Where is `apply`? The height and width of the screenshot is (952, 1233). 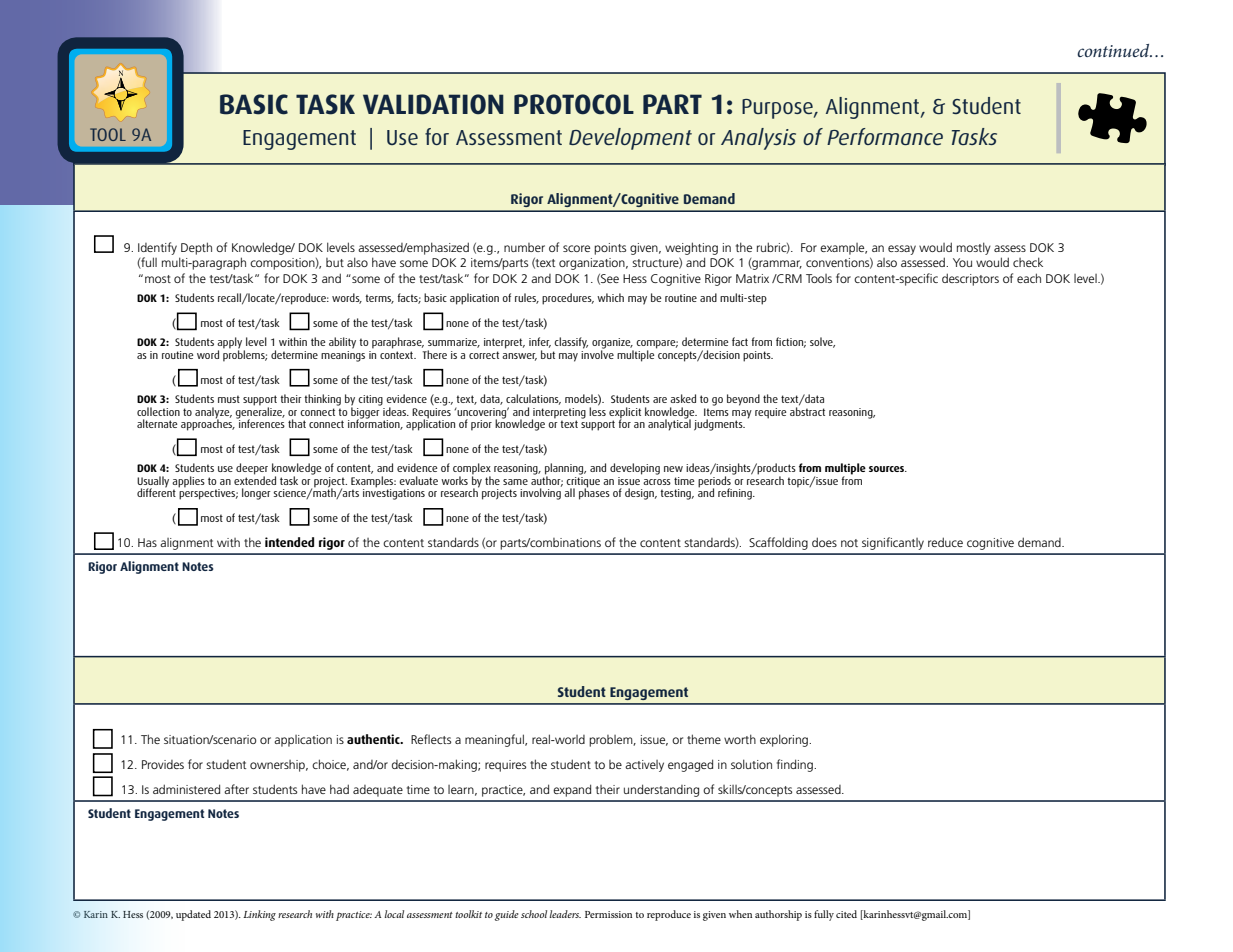
apply is located at coordinates (231, 344).
